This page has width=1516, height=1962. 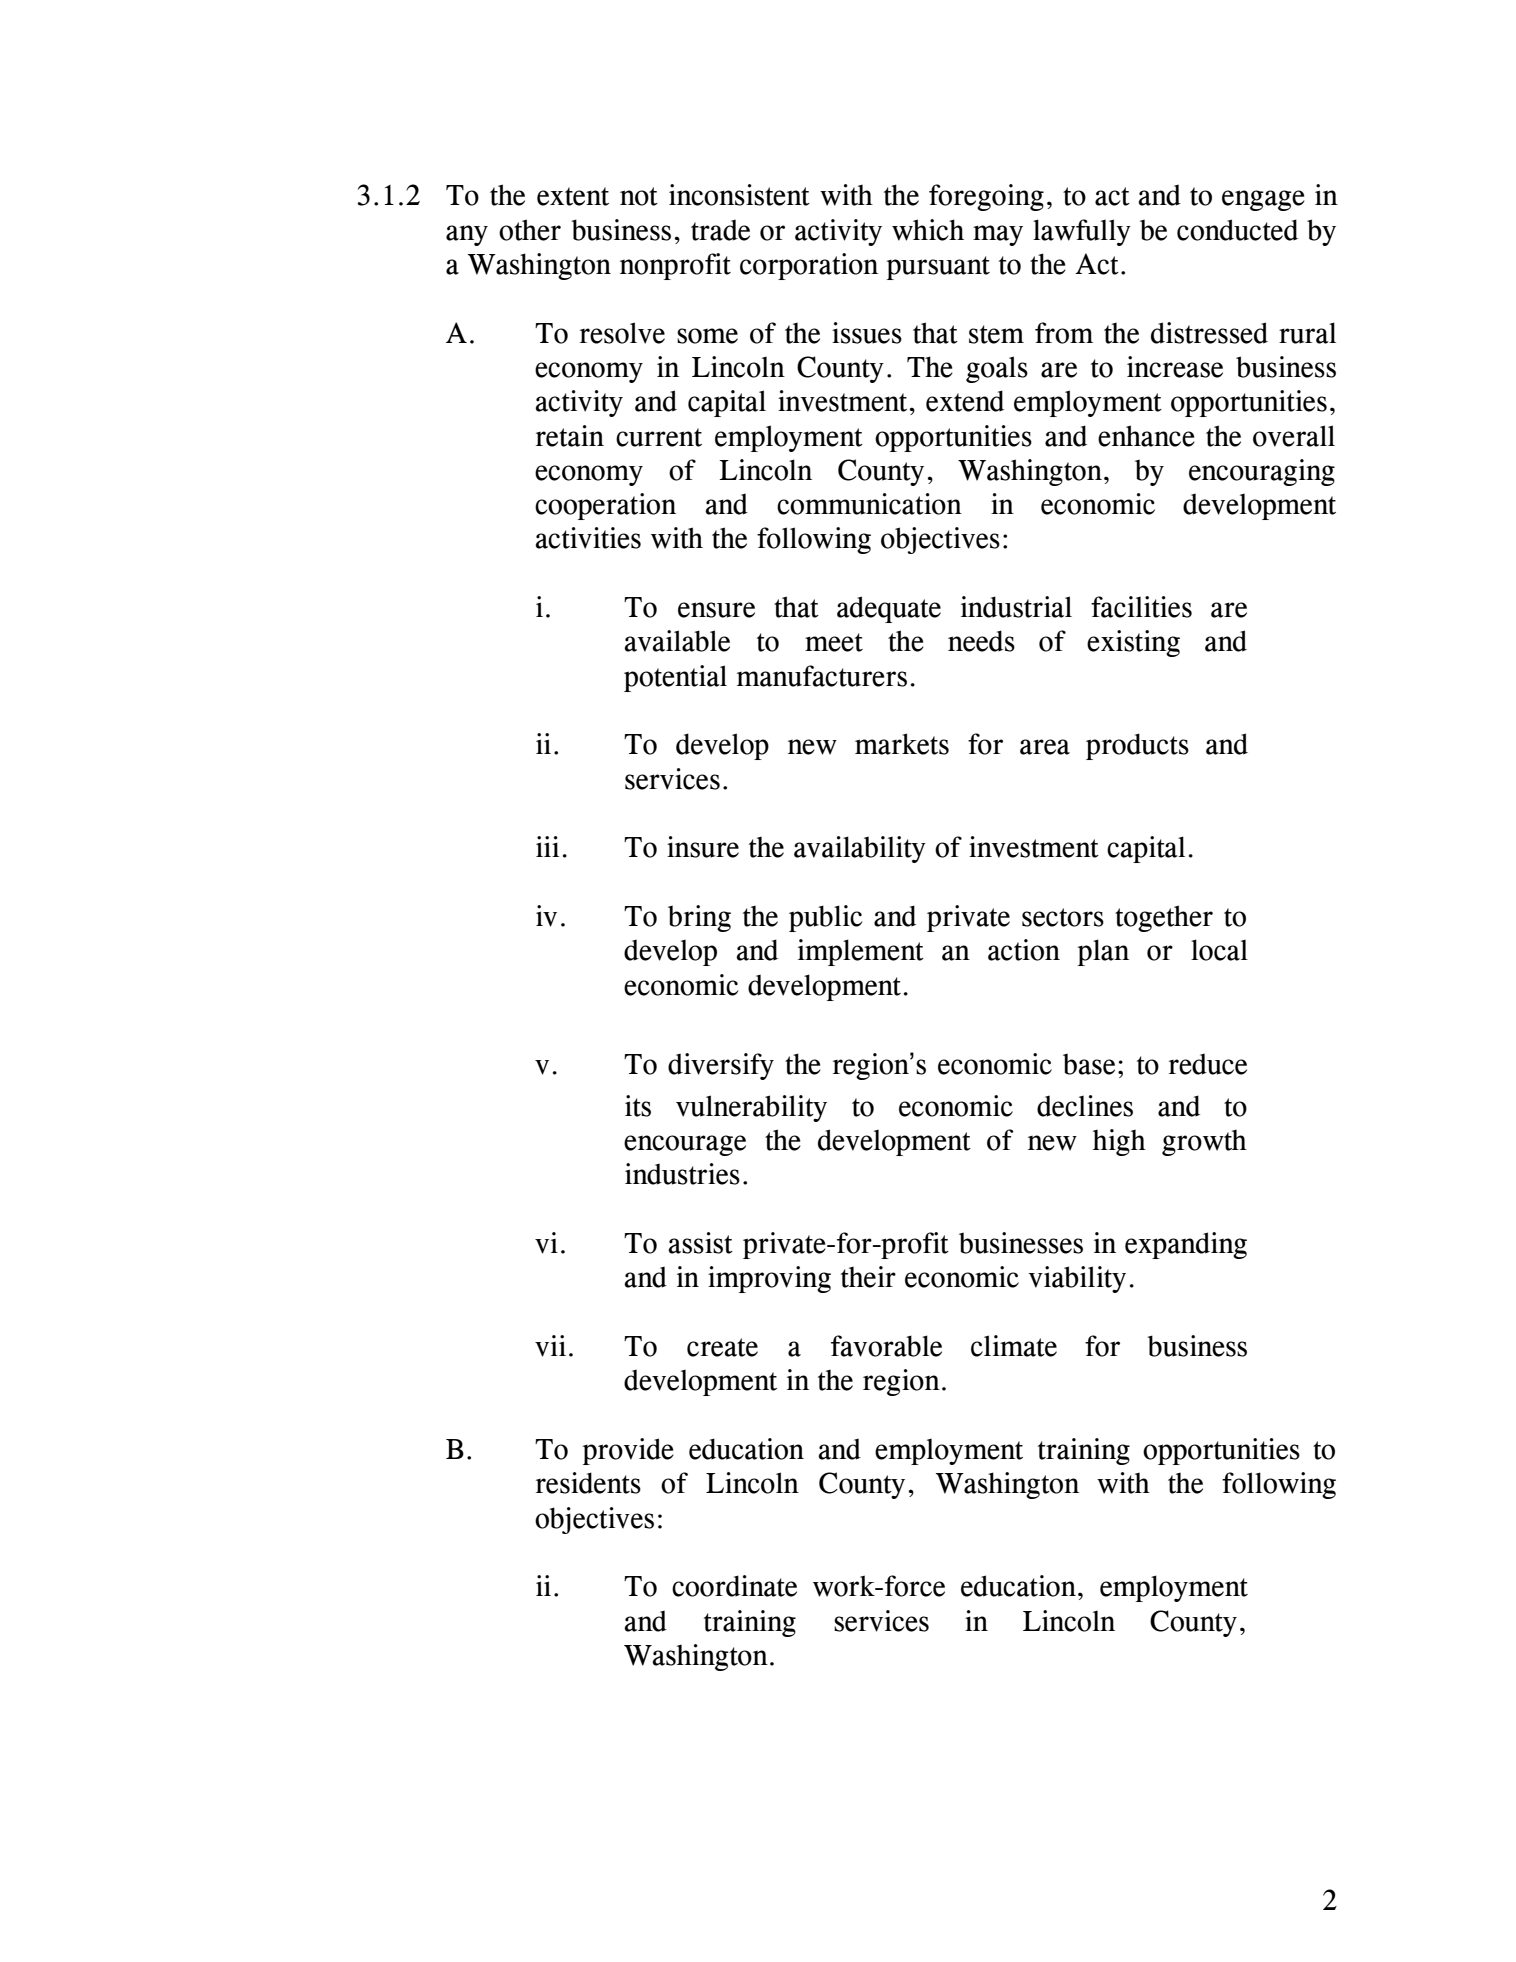 I want to click on residents, so click(x=588, y=1483).
